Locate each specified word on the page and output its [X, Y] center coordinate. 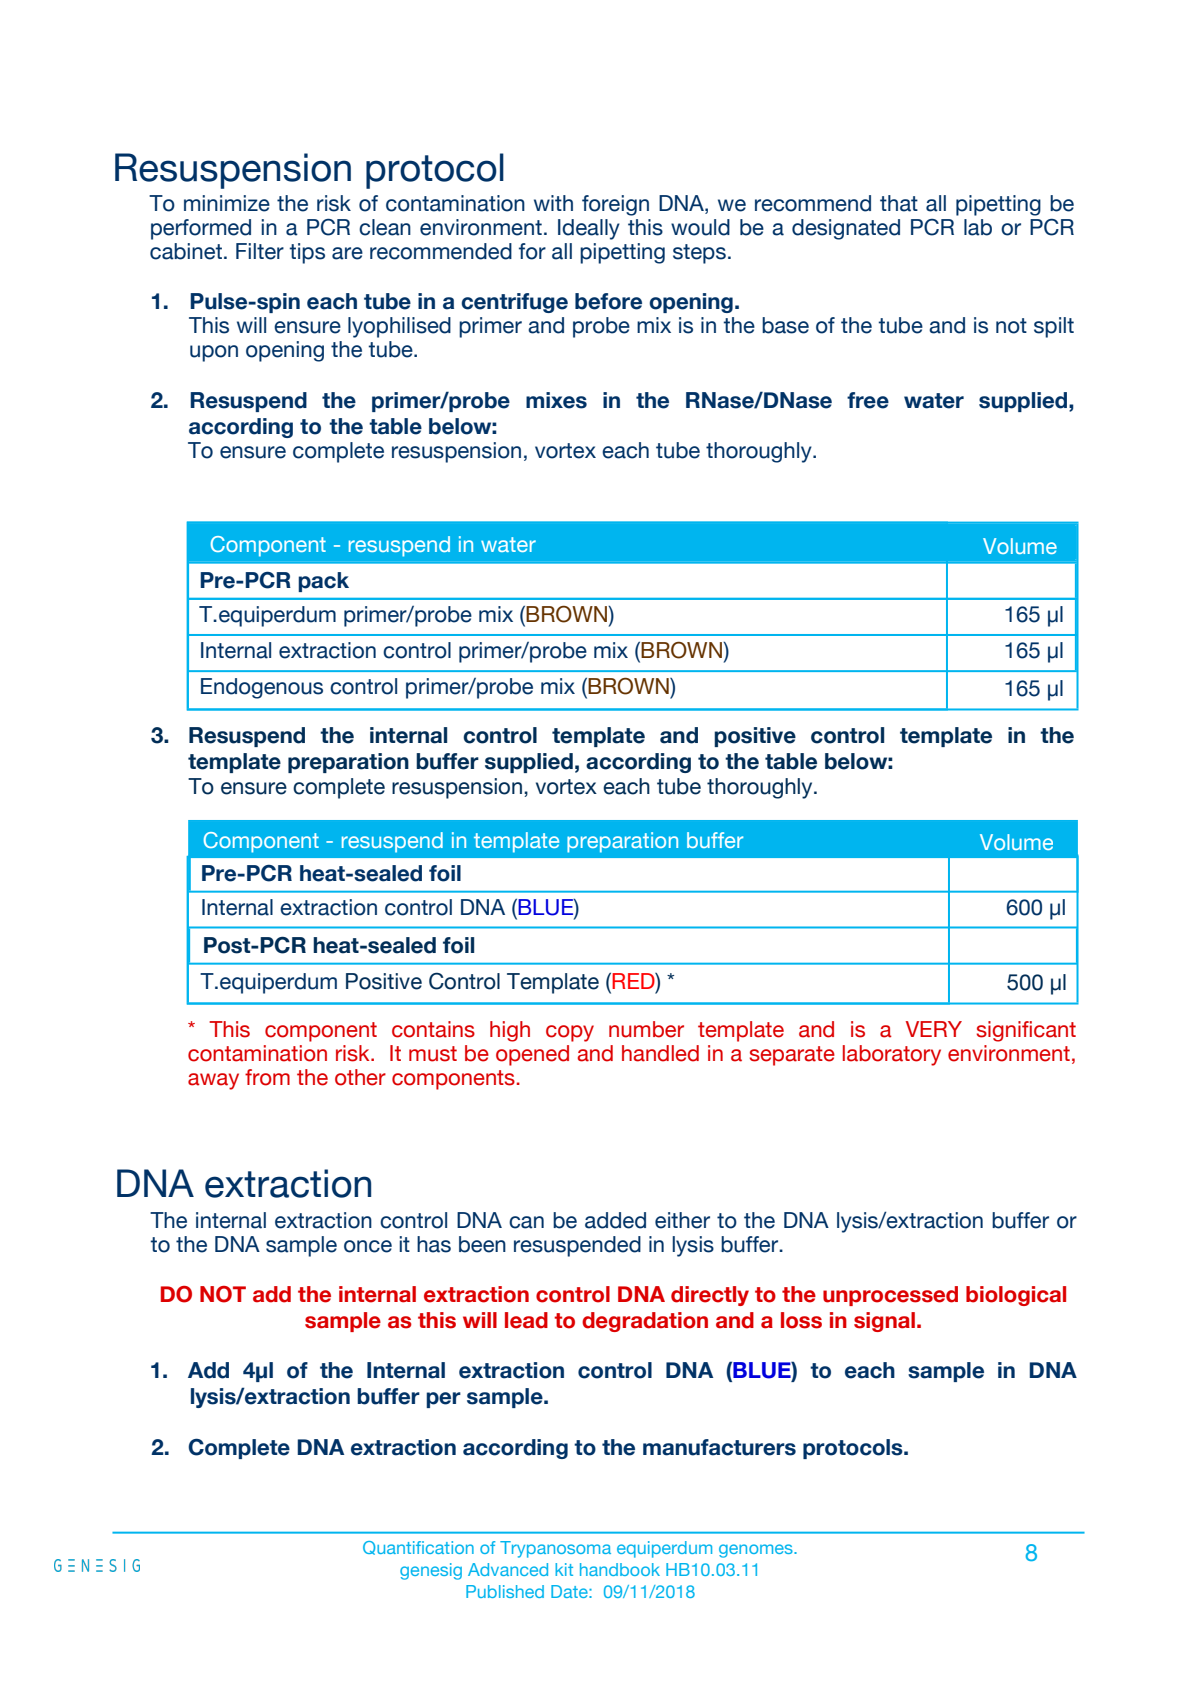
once [368, 1246]
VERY [934, 1029]
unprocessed [890, 1296]
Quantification [418, 1548]
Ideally [589, 229]
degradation [645, 1322]
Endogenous [262, 688]
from [267, 1077]
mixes [556, 400]
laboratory [892, 1055]
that [899, 203]
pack [323, 582]
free [868, 400]
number [646, 1029]
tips [307, 253]
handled [660, 1053]
